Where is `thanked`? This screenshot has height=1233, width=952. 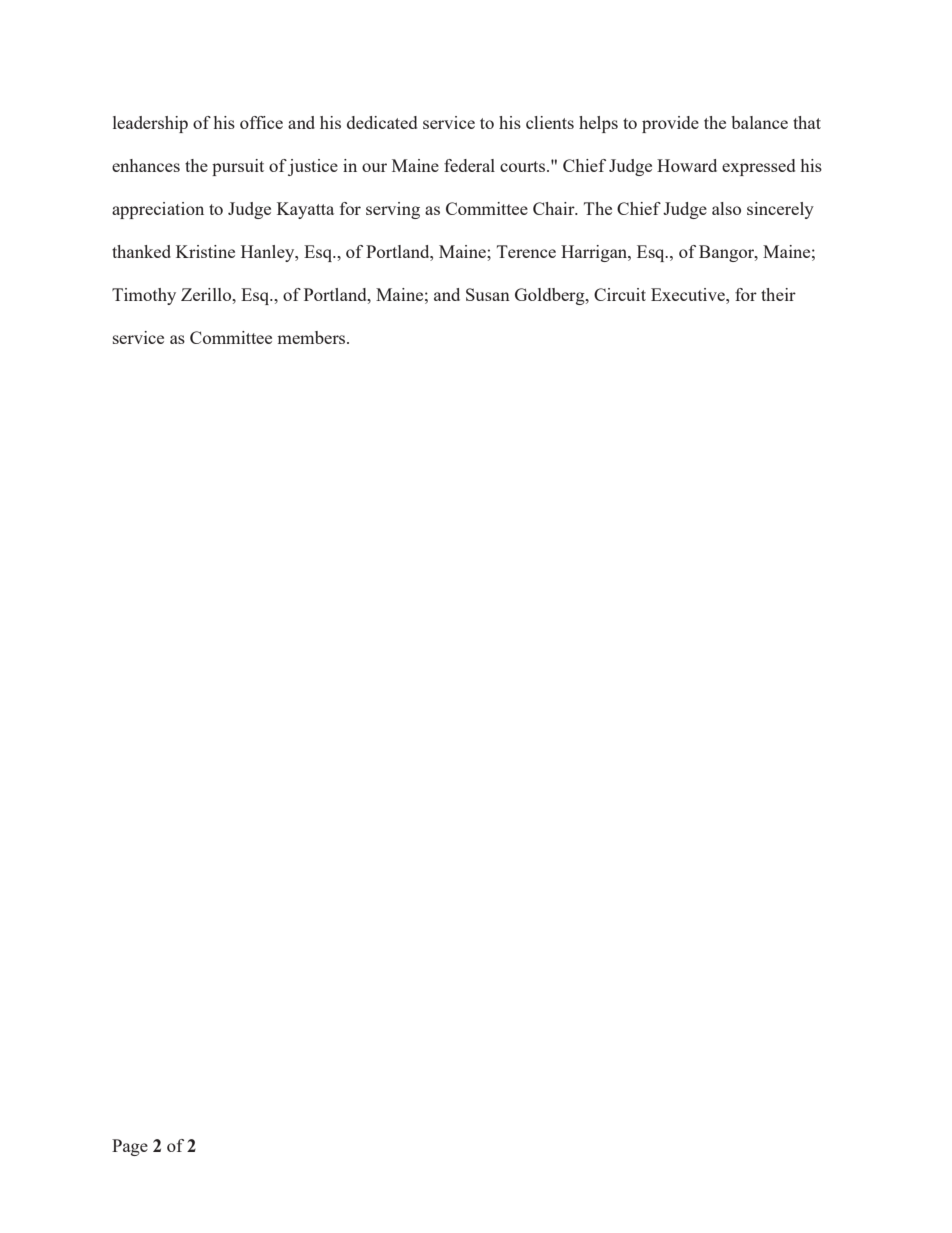
thanked is located at coordinates (141, 251).
